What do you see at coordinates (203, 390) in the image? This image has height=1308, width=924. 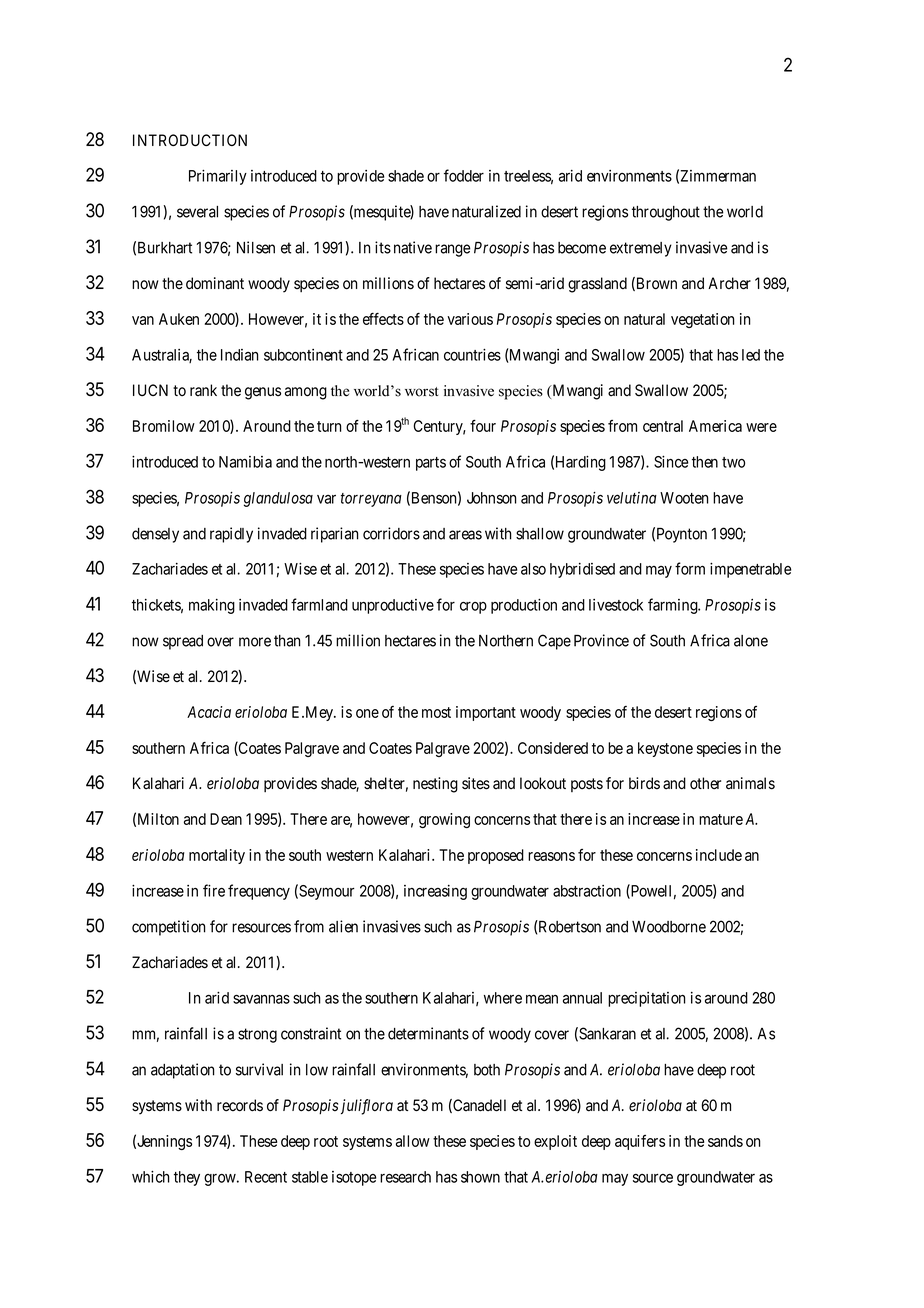 I see `rank` at bounding box center [203, 390].
